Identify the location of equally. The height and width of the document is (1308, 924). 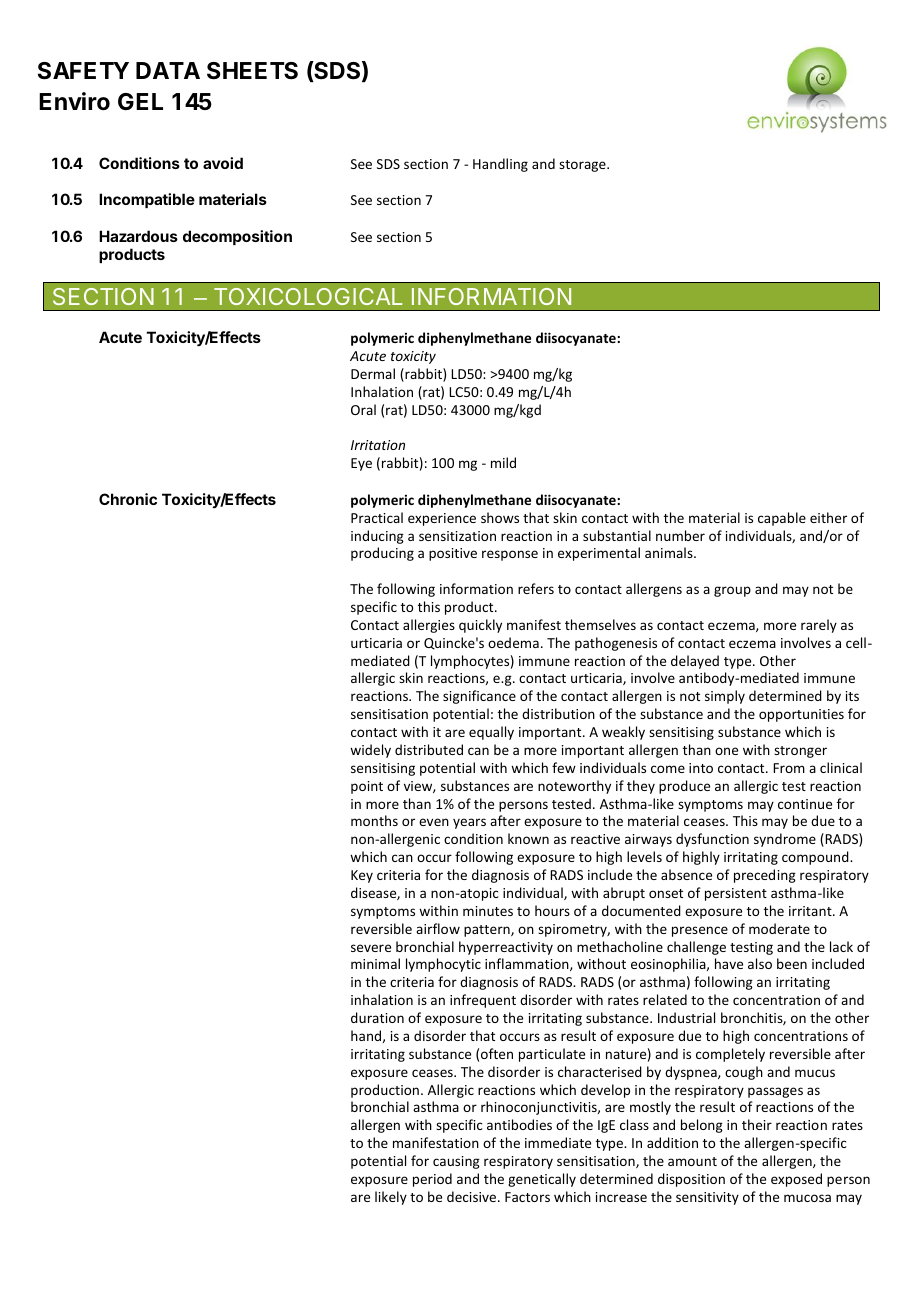
(491, 733).
